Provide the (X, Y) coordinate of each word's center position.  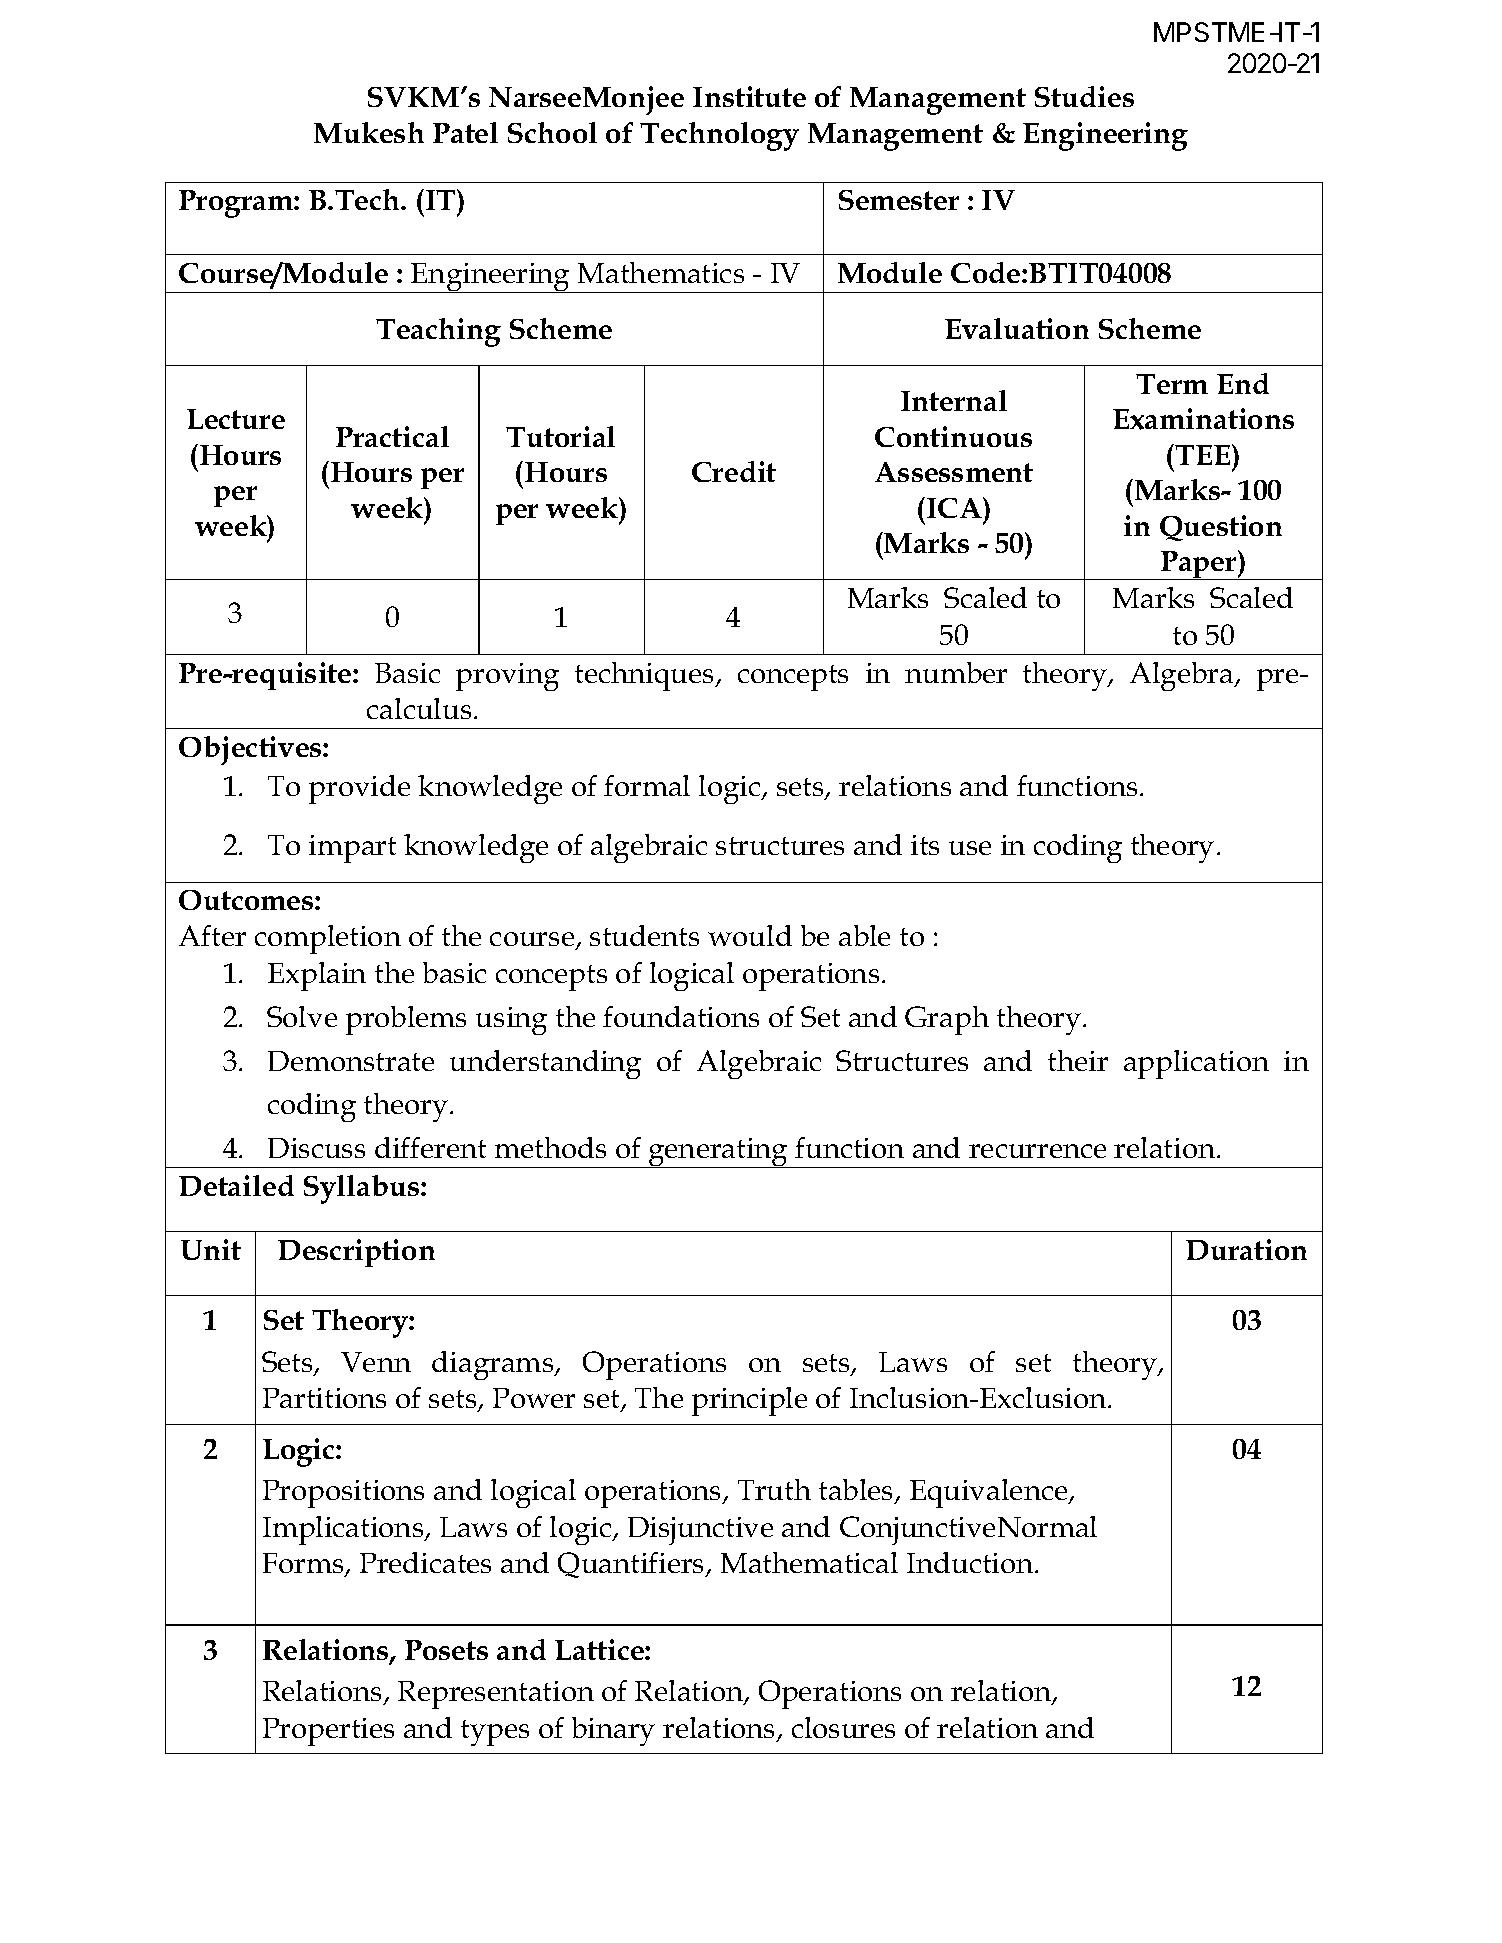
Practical (392, 436)
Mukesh (369, 132)
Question (1221, 528)
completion (328, 939)
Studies (1084, 96)
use (970, 848)
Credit (734, 471)
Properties (328, 1732)
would (750, 935)
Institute (749, 96)
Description (356, 1253)
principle (749, 1401)
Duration (1246, 1249)
